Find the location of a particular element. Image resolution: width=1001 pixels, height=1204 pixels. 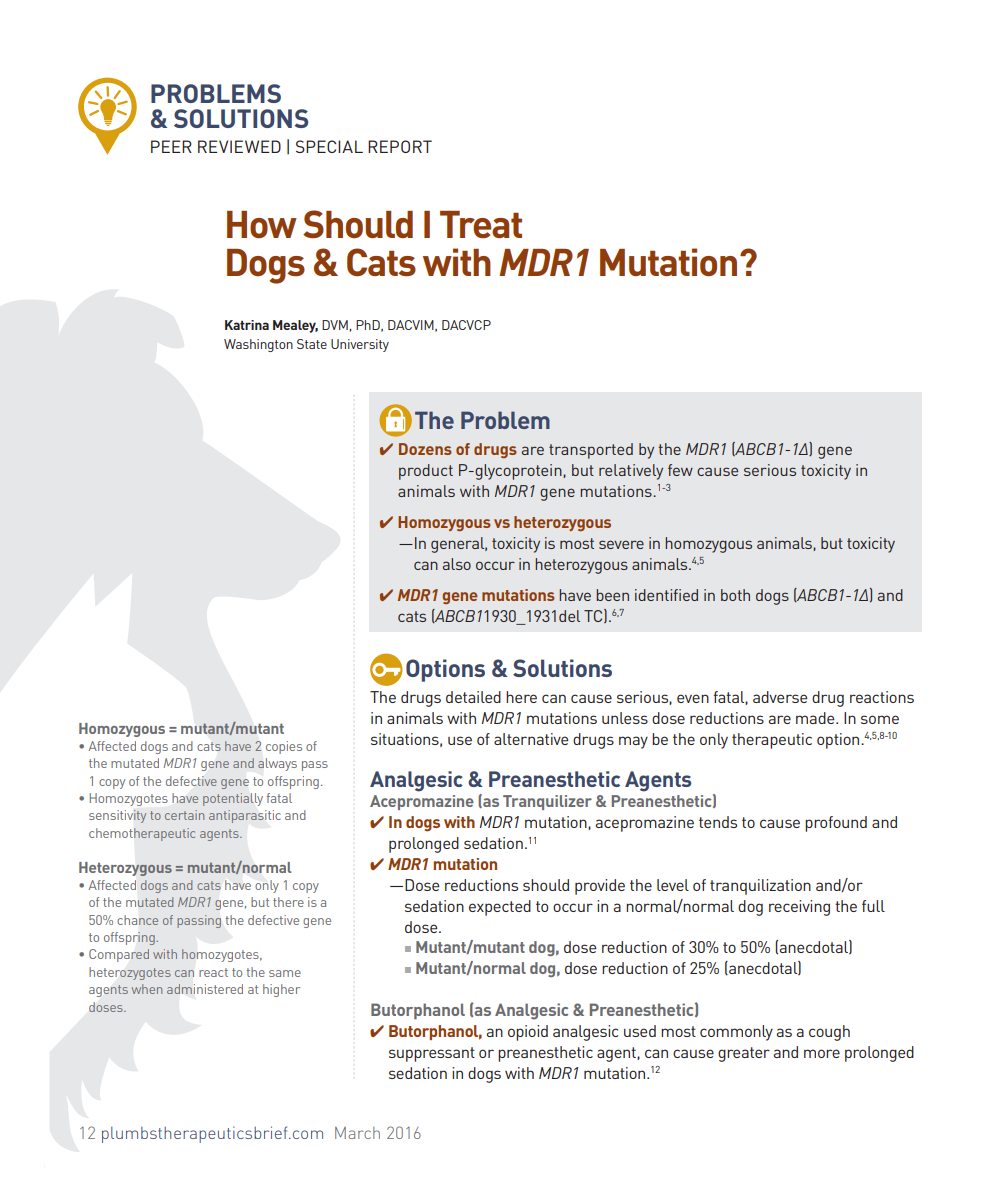

REVIEWED is located at coordinates (239, 146).
